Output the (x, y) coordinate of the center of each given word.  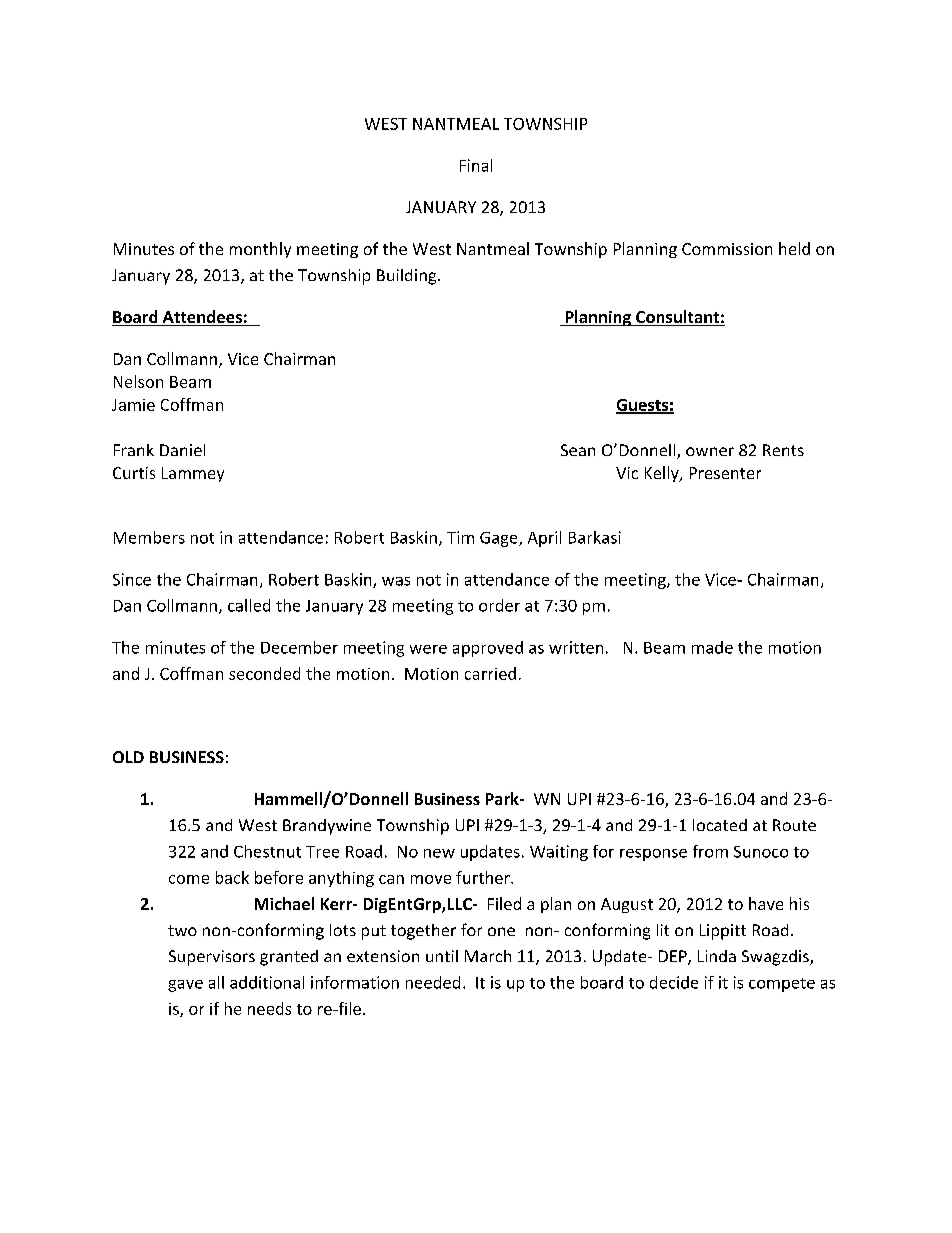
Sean (578, 450)
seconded (264, 673)
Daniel (182, 450)
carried (490, 673)
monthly (260, 250)
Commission (727, 249)
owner (710, 451)
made (712, 647)
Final (476, 165)
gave (185, 986)
